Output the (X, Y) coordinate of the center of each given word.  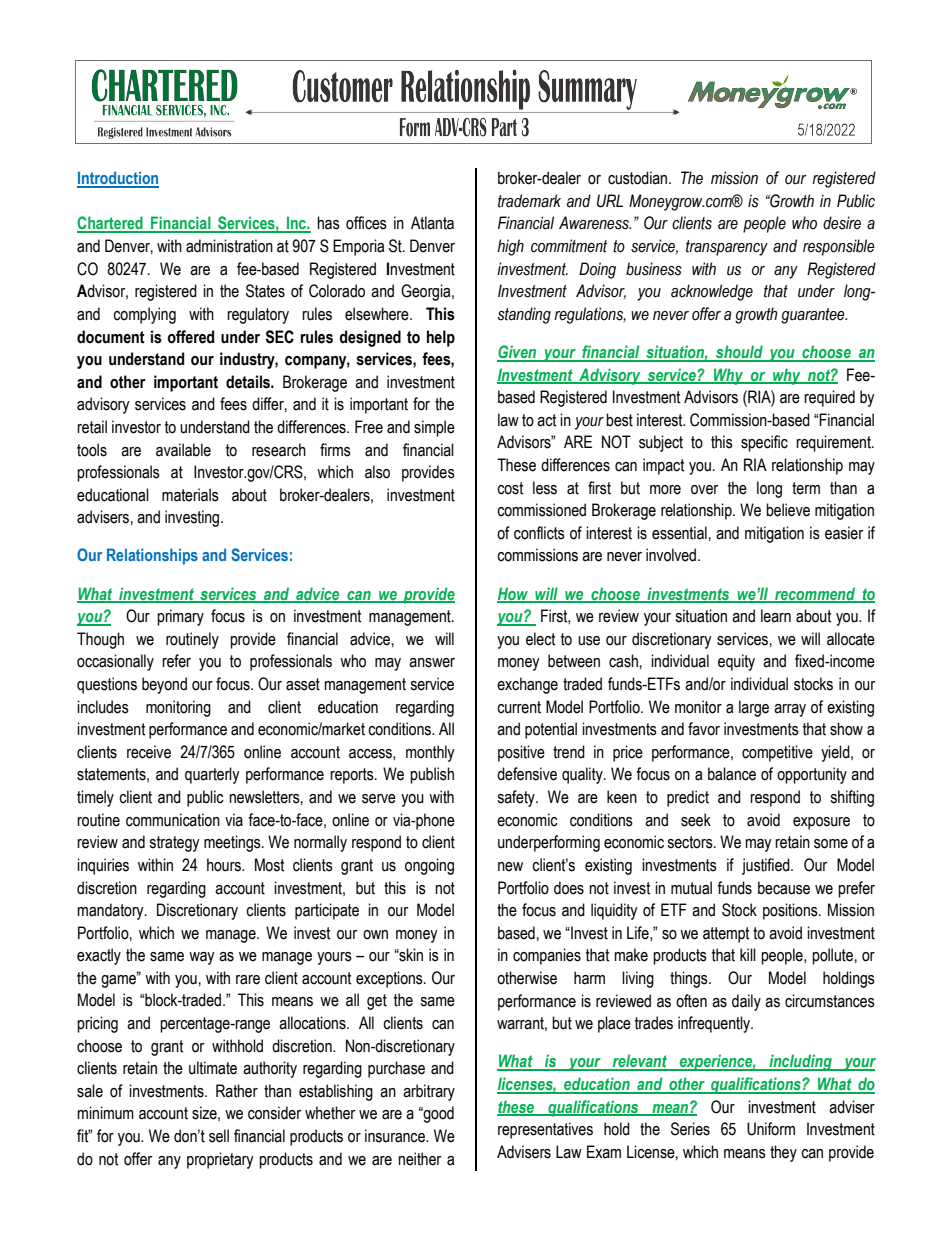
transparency (727, 248)
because (784, 888)
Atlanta (432, 223)
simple (434, 428)
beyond (164, 685)
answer (432, 663)
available (183, 450)
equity (736, 662)
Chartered (111, 224)
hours (225, 865)
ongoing (429, 866)
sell (219, 1136)
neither (419, 1159)
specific (764, 443)
